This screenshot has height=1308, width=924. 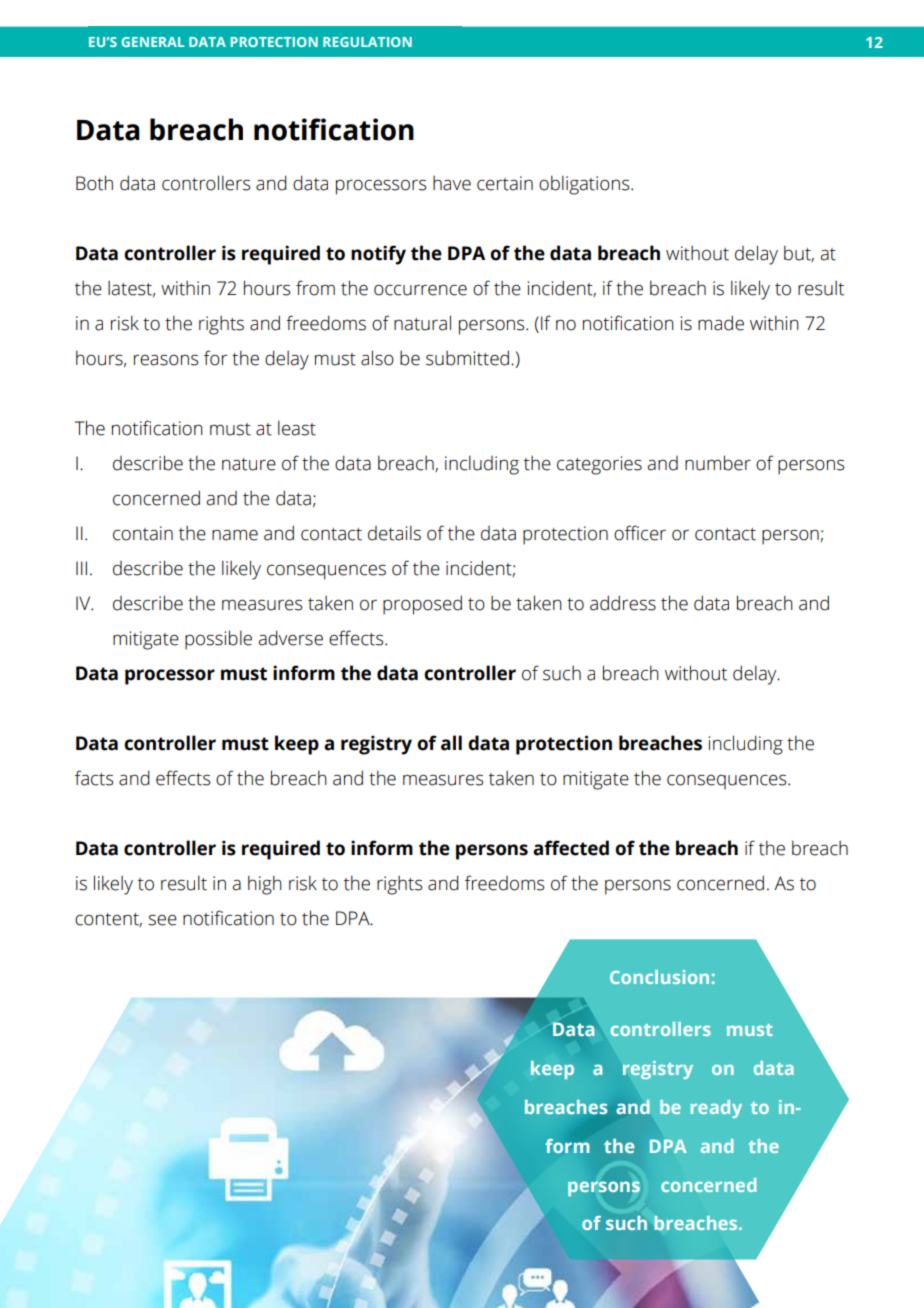 I want to click on see, so click(x=162, y=920).
